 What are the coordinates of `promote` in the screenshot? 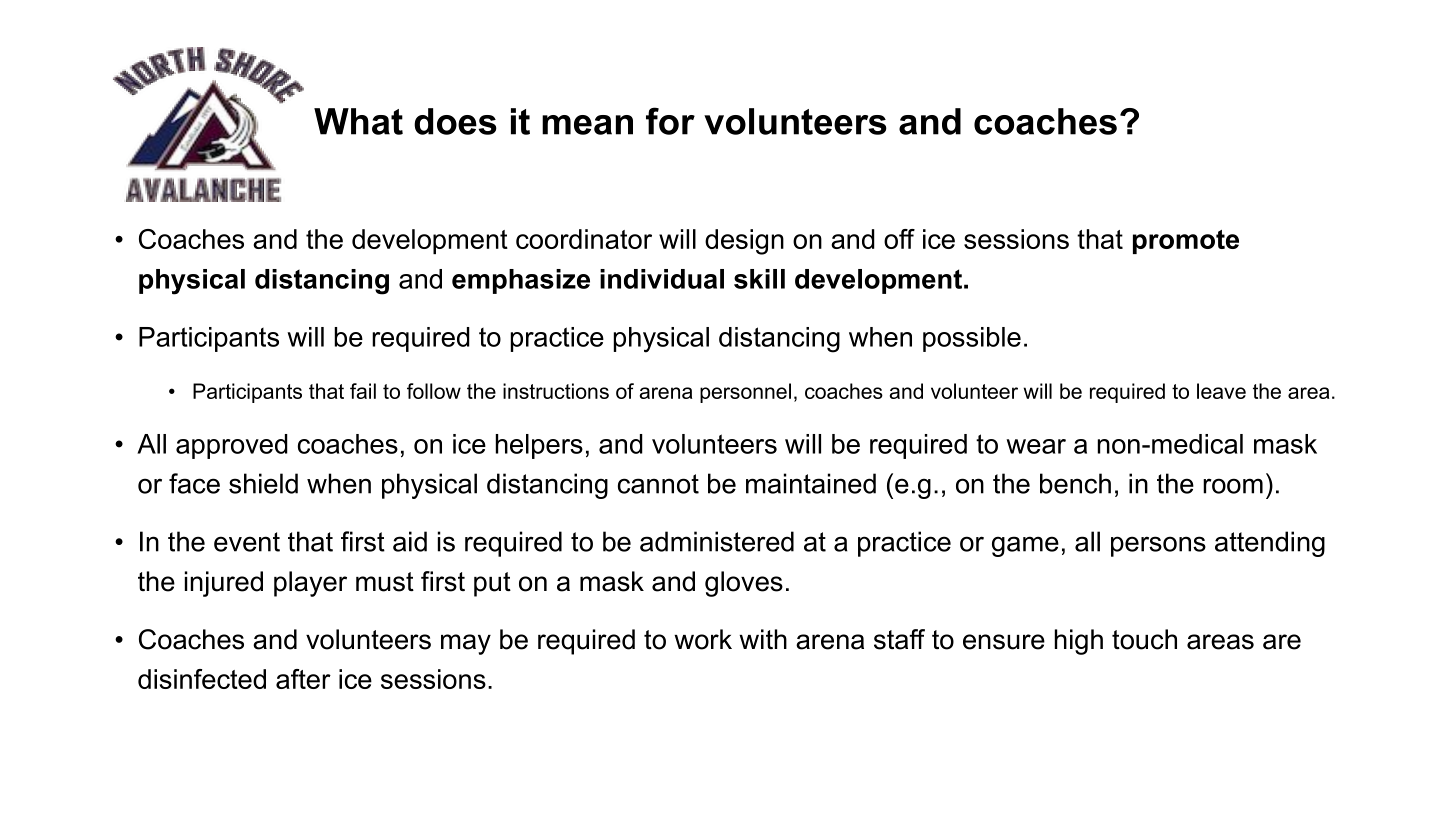 It's located at (1186, 242).
